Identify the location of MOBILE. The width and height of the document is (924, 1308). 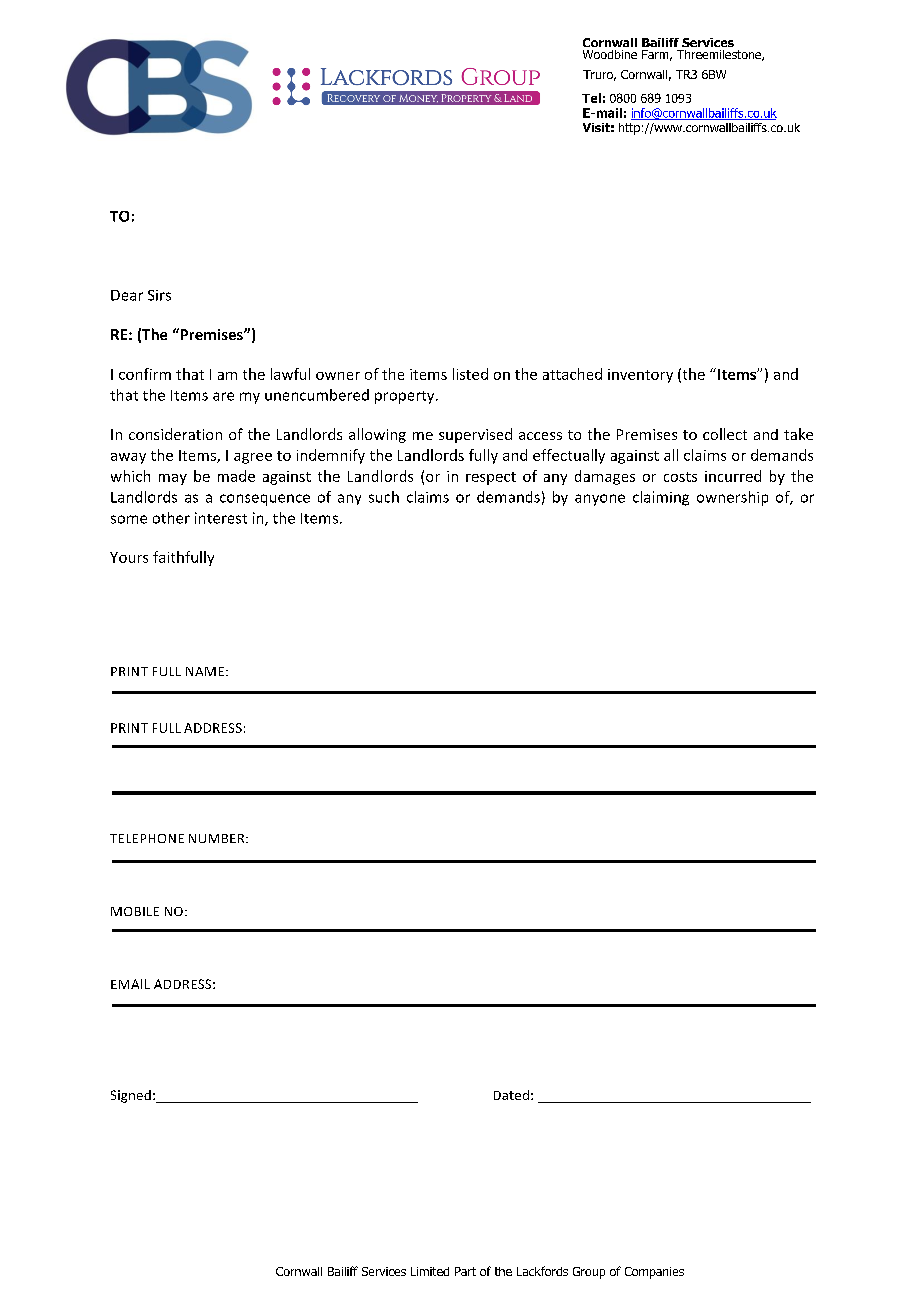
(135, 911).
